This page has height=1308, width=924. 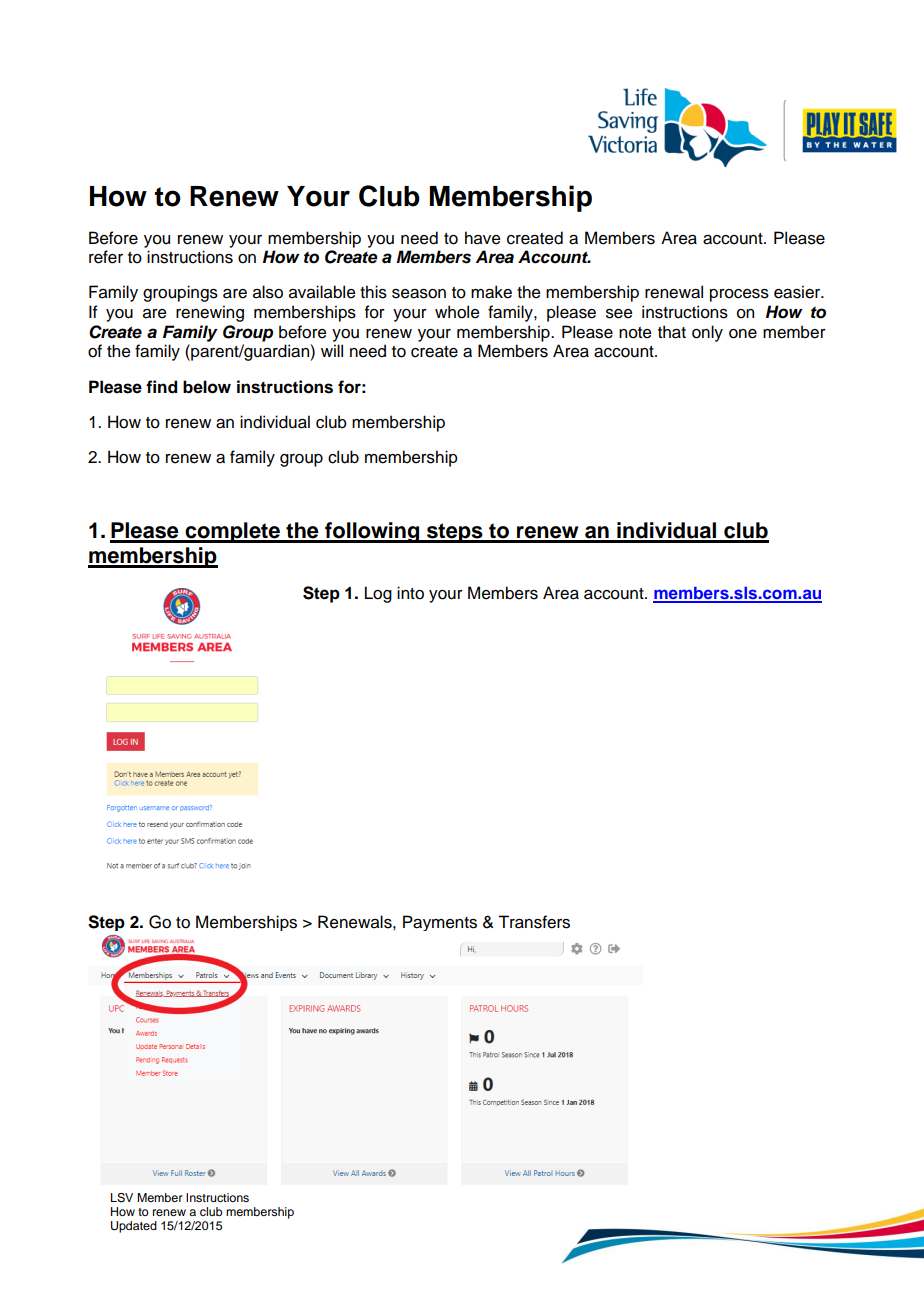 I want to click on Log, so click(x=378, y=594).
